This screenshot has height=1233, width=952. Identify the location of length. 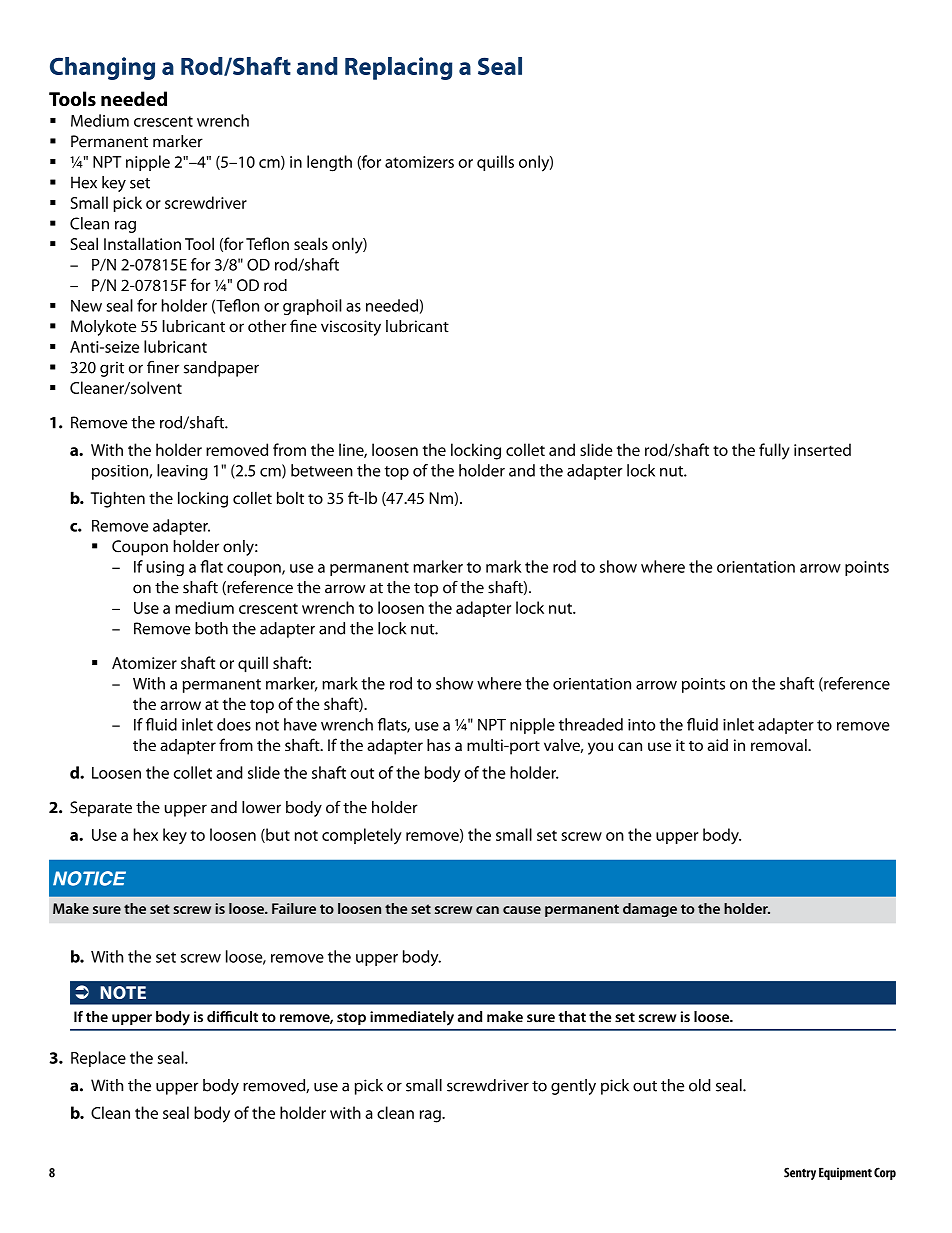
(329, 163).
